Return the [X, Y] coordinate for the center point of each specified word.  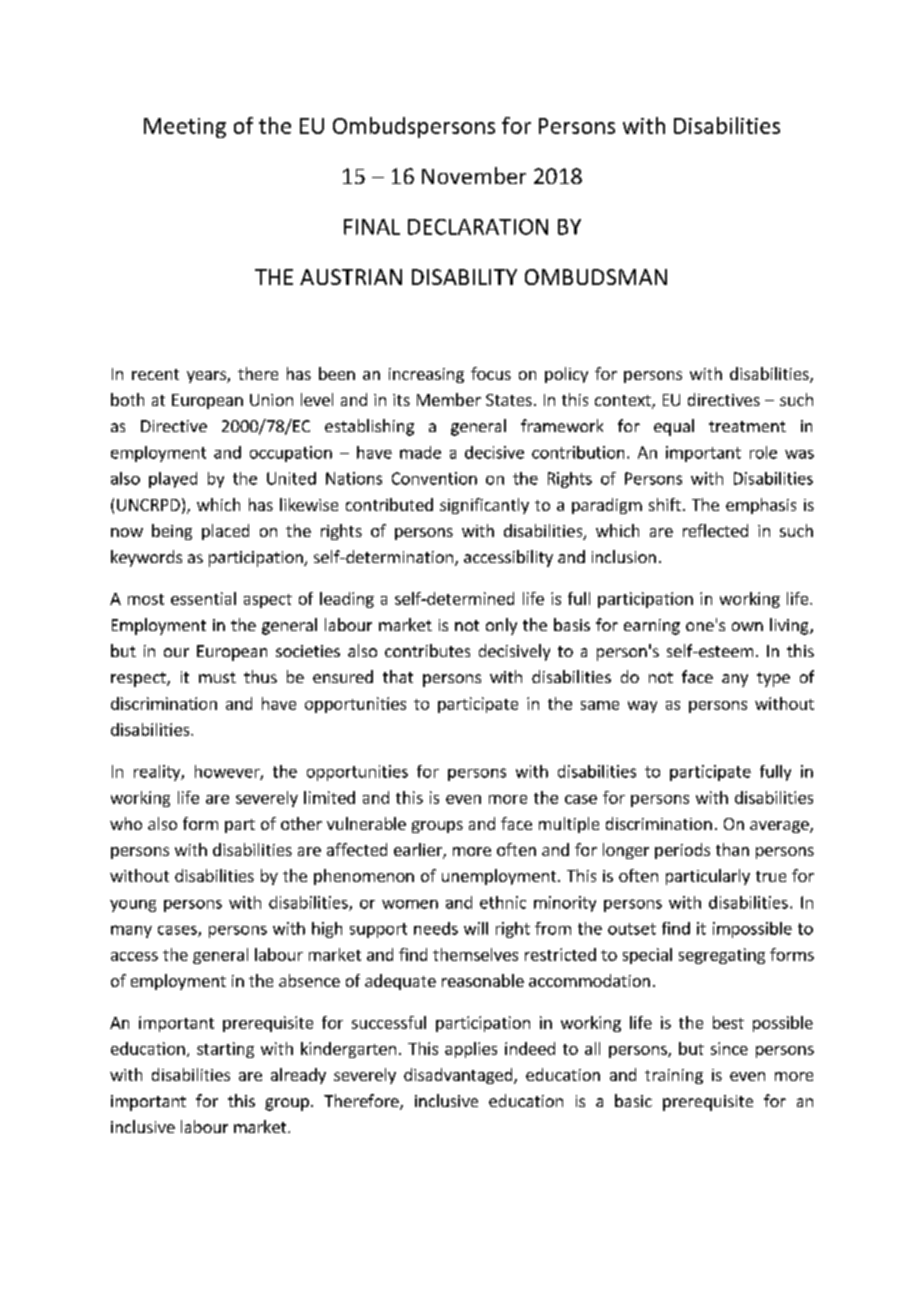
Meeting [185, 128]
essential [203, 598]
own [747, 626]
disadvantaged [459, 1076]
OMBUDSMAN [596, 277]
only [501, 626]
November [474, 175]
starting [225, 1050]
